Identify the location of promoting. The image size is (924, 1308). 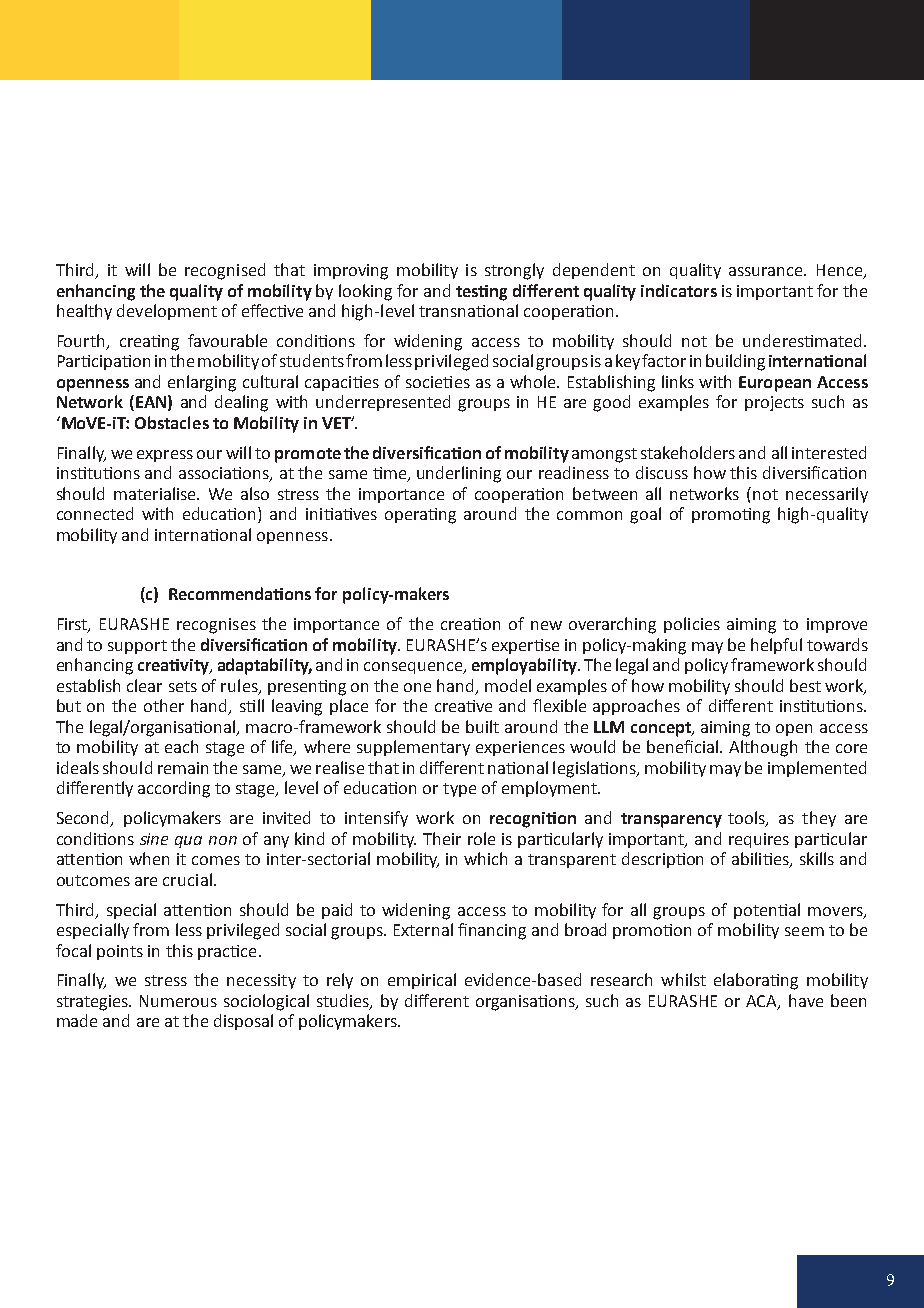
(731, 516).
